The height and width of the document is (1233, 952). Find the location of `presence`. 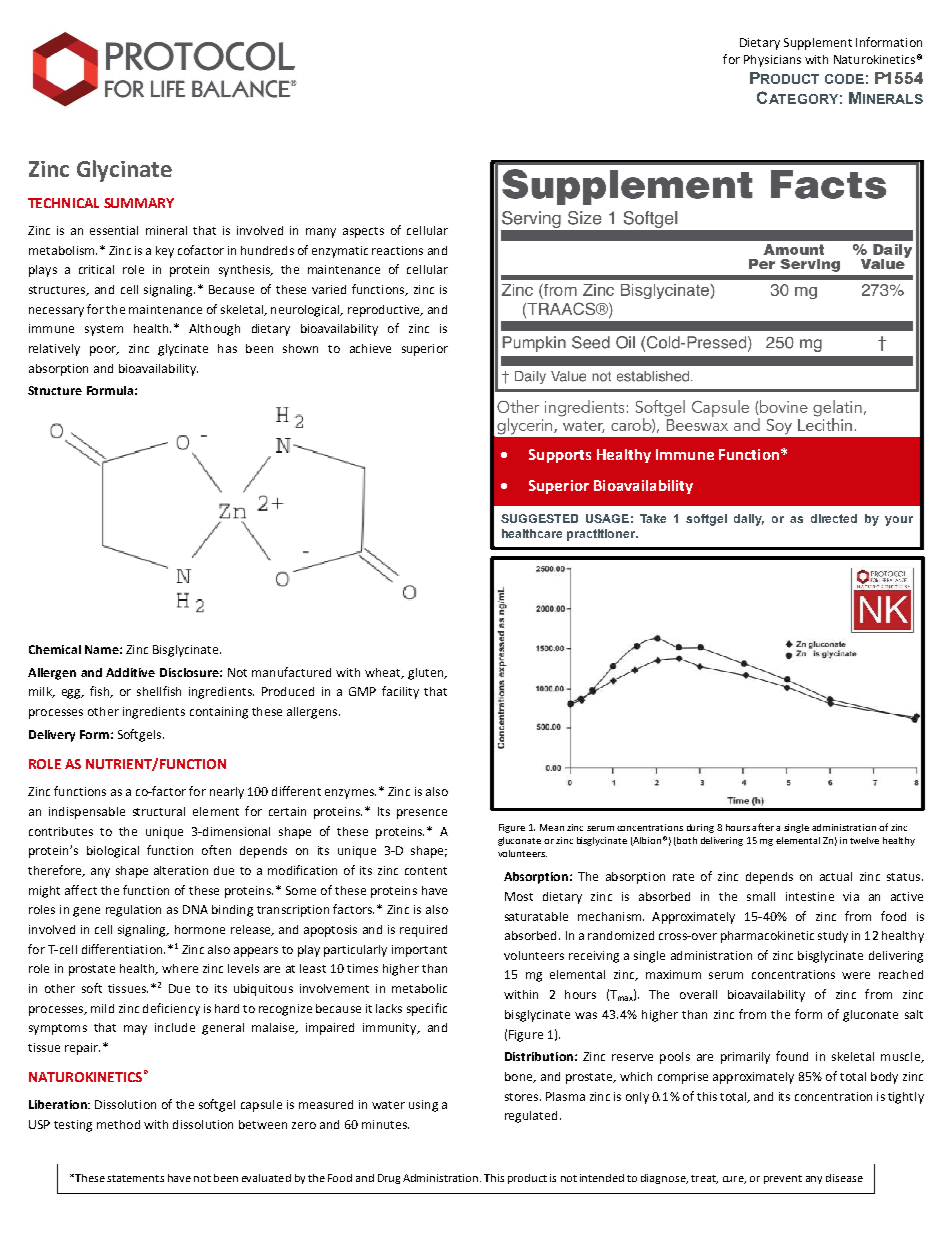

presence is located at coordinates (422, 814).
